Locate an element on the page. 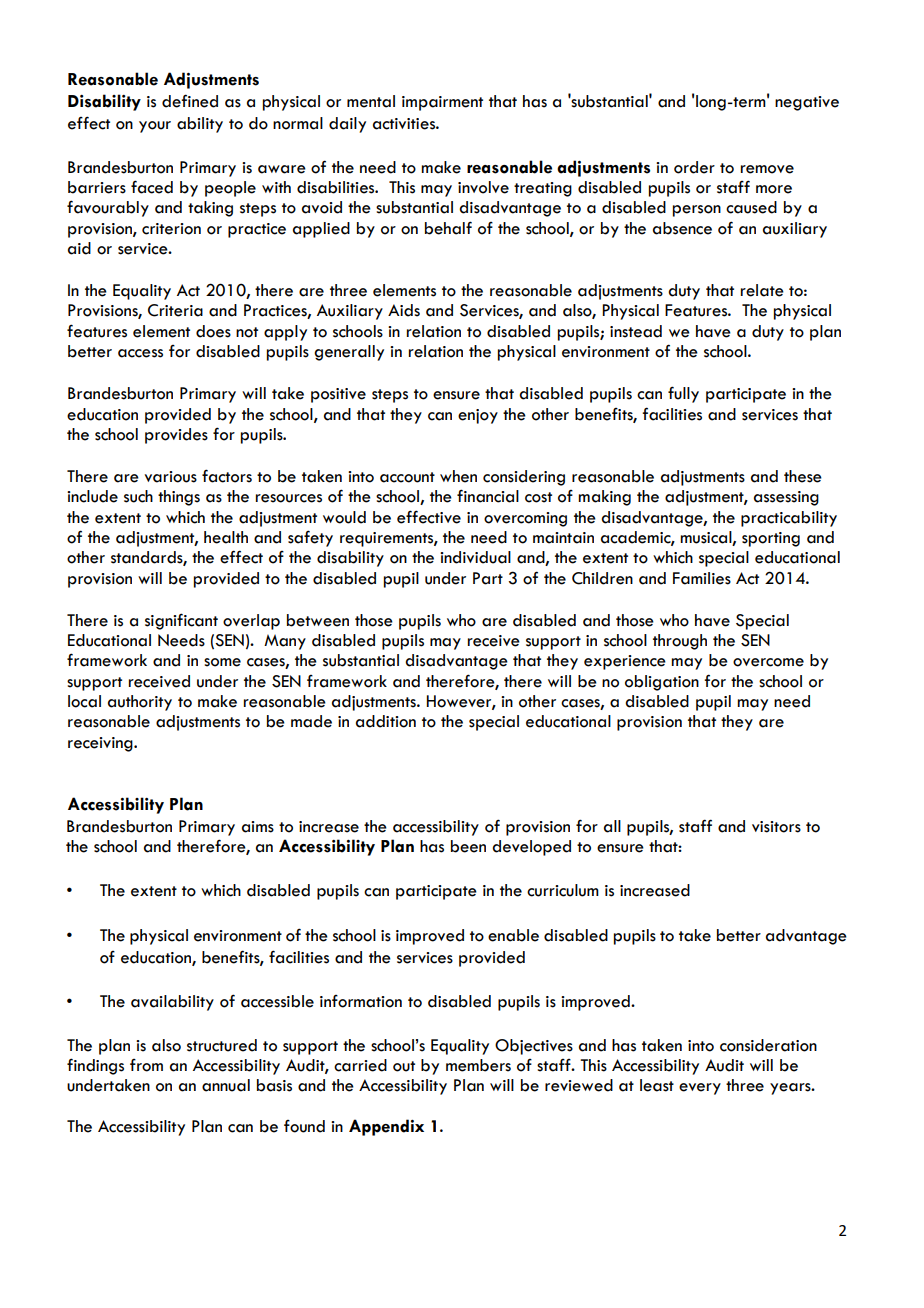 The width and height of the document is (924, 1308). from is located at coordinates (146, 1065).
